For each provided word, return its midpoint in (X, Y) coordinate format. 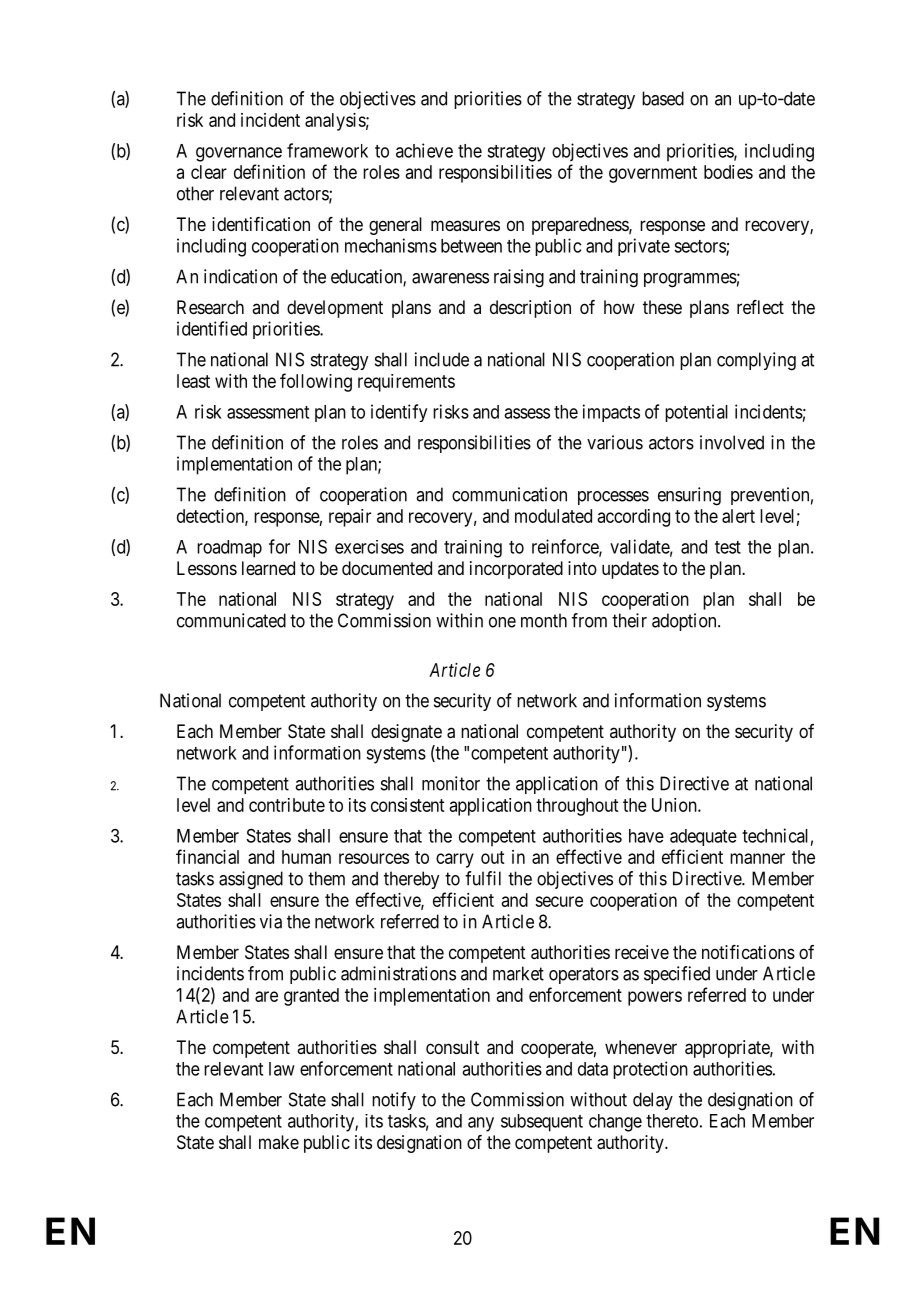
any (481, 1124)
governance (239, 154)
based (663, 98)
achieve (424, 150)
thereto (672, 1121)
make (279, 1142)
